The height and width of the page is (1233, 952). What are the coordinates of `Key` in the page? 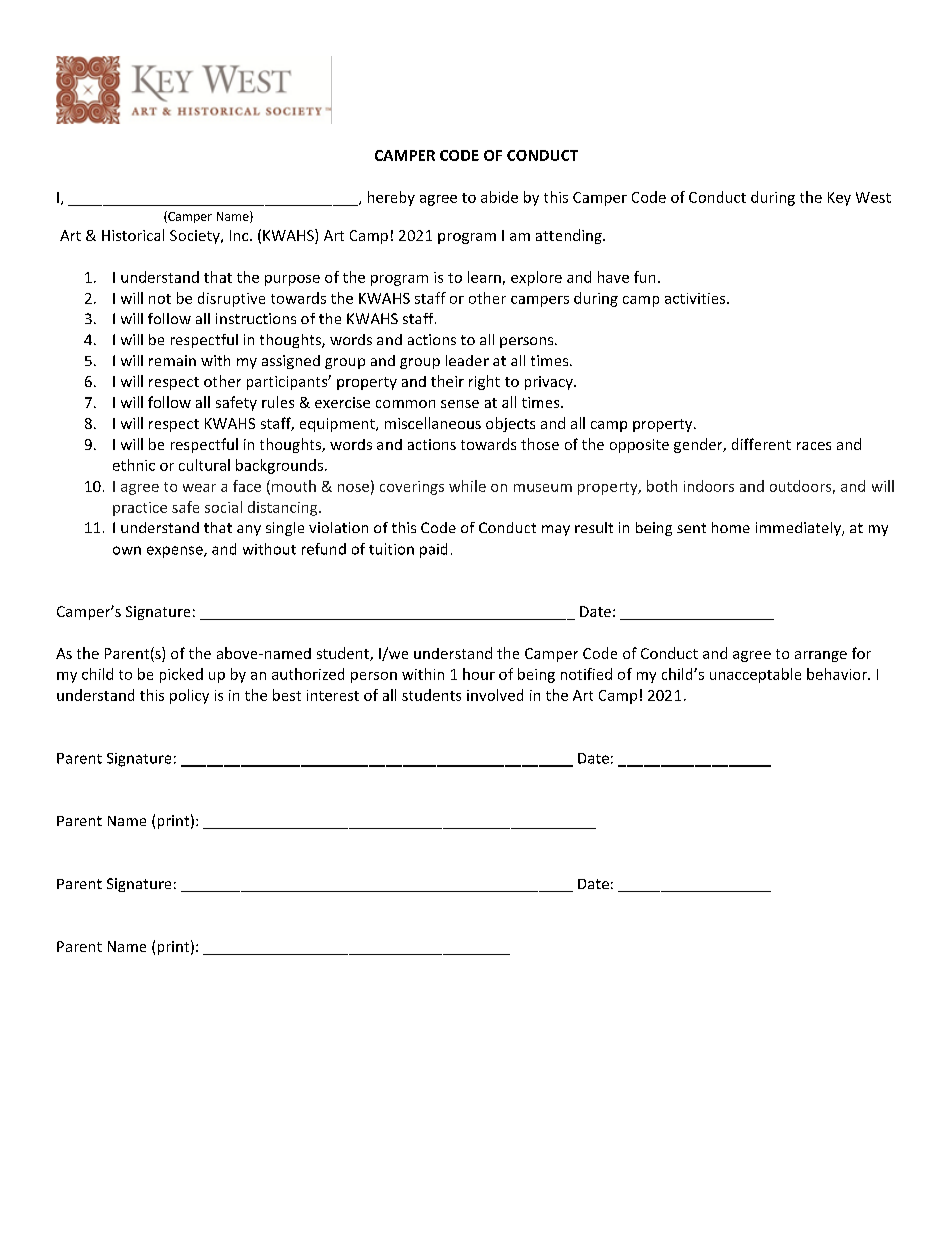 It's located at (839, 199).
